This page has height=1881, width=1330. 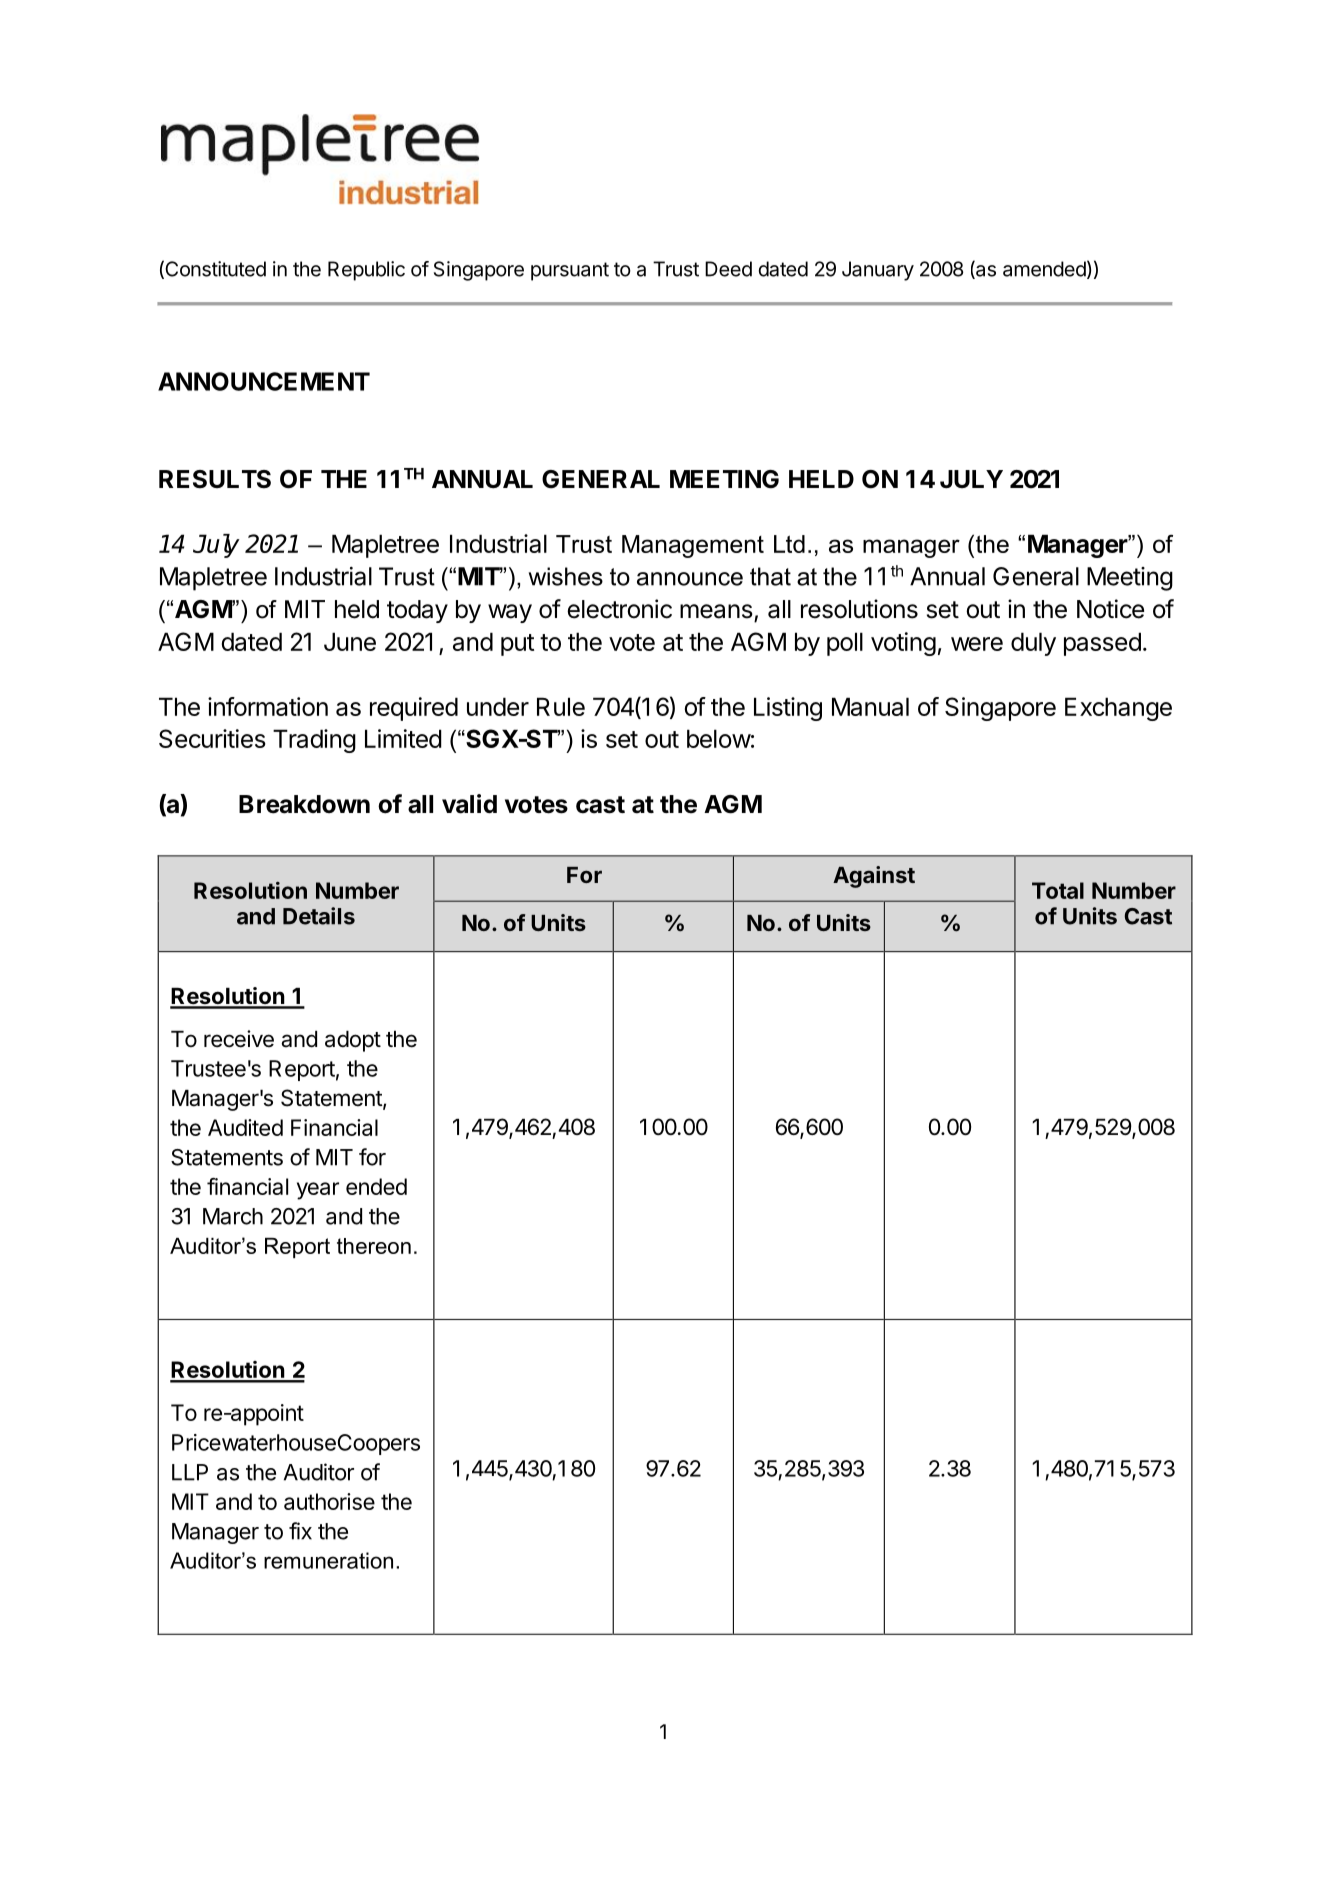 What do you see at coordinates (318, 1191) in the page?
I see `year` at bounding box center [318, 1191].
